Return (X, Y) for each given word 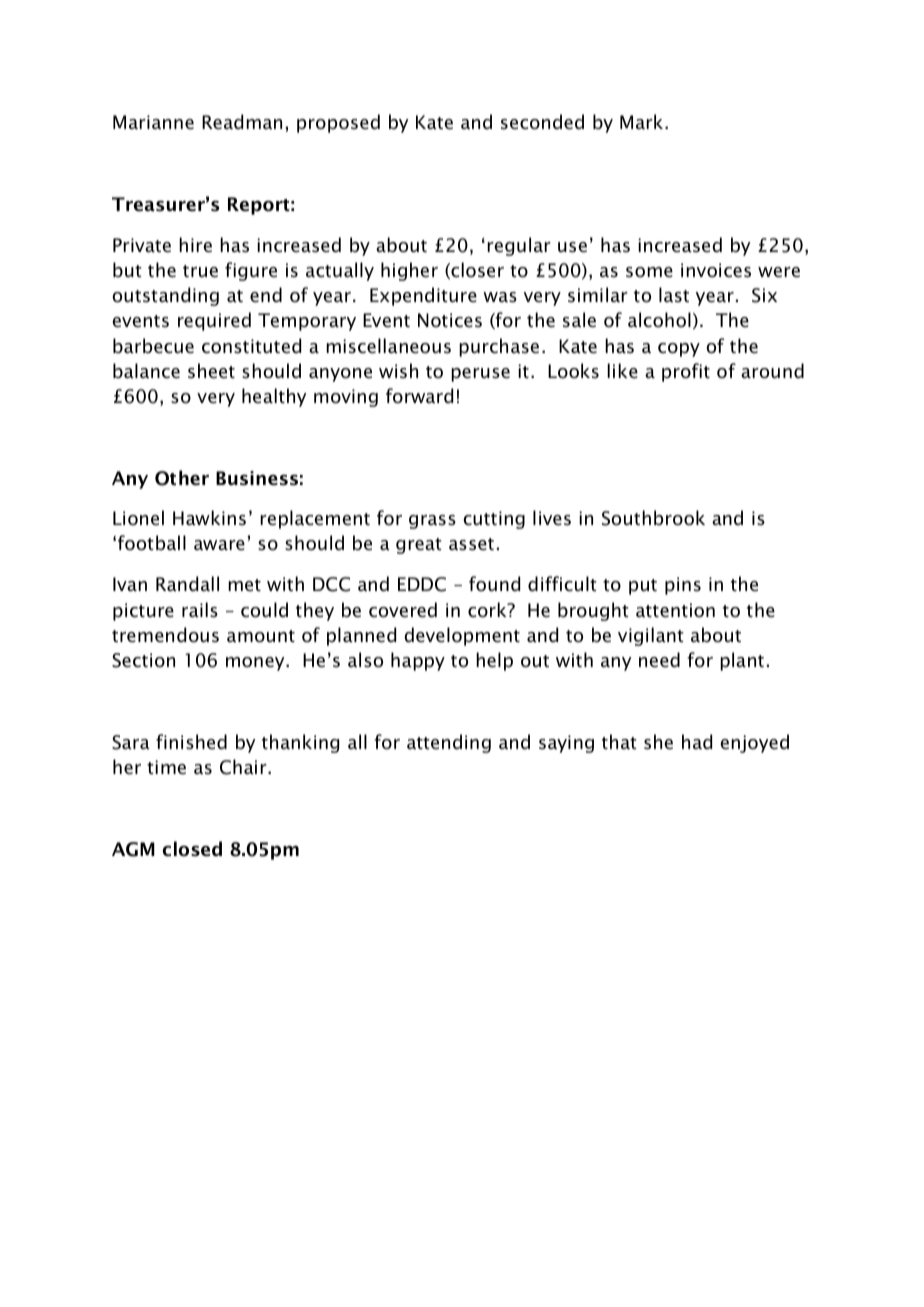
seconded (542, 122)
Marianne (153, 122)
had (697, 742)
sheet (211, 371)
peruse (480, 375)
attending (449, 743)
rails (200, 610)
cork (488, 610)
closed (192, 849)
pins (683, 586)
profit (686, 372)
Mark (643, 122)
